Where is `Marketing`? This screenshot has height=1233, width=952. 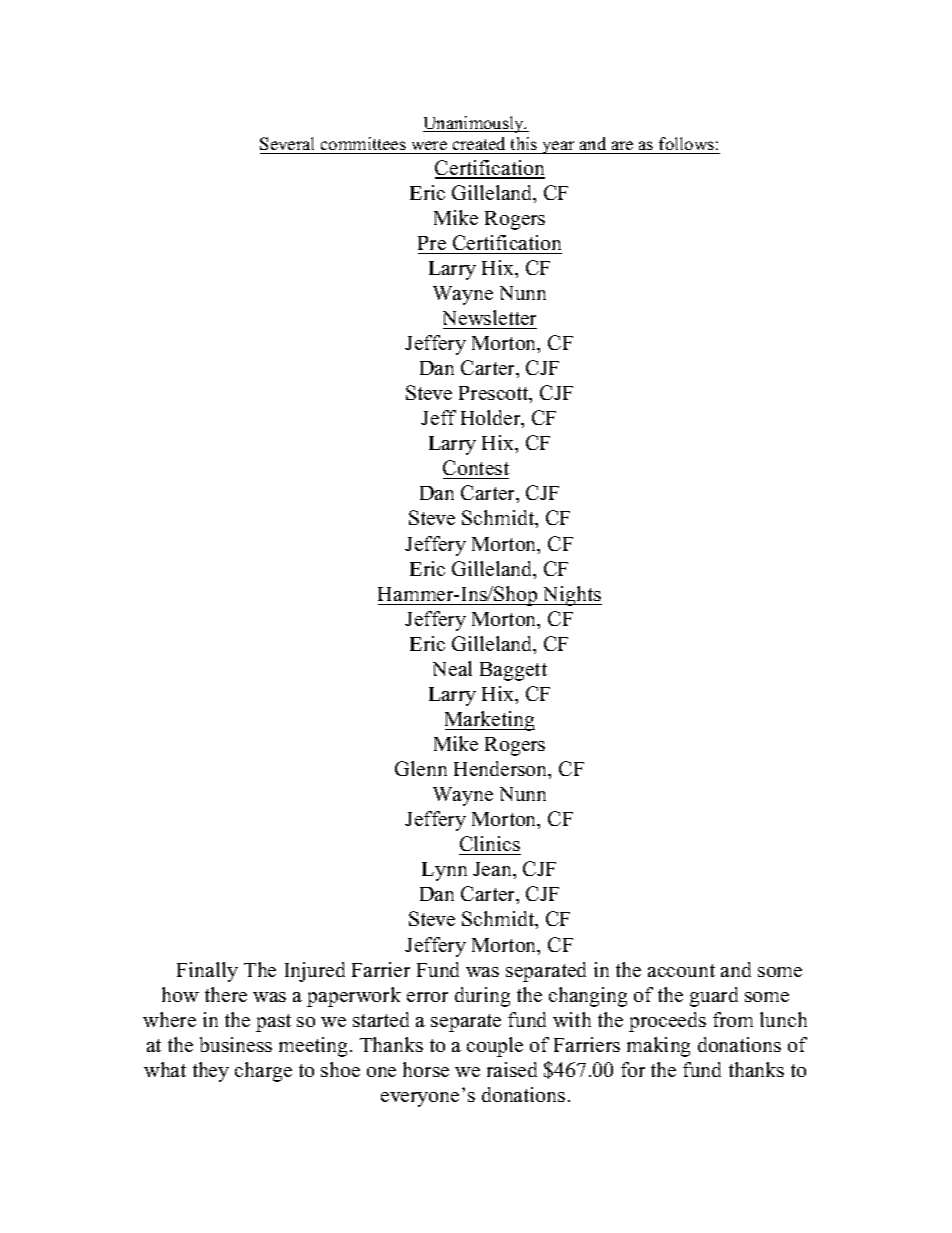 Marketing is located at coordinates (490, 721).
